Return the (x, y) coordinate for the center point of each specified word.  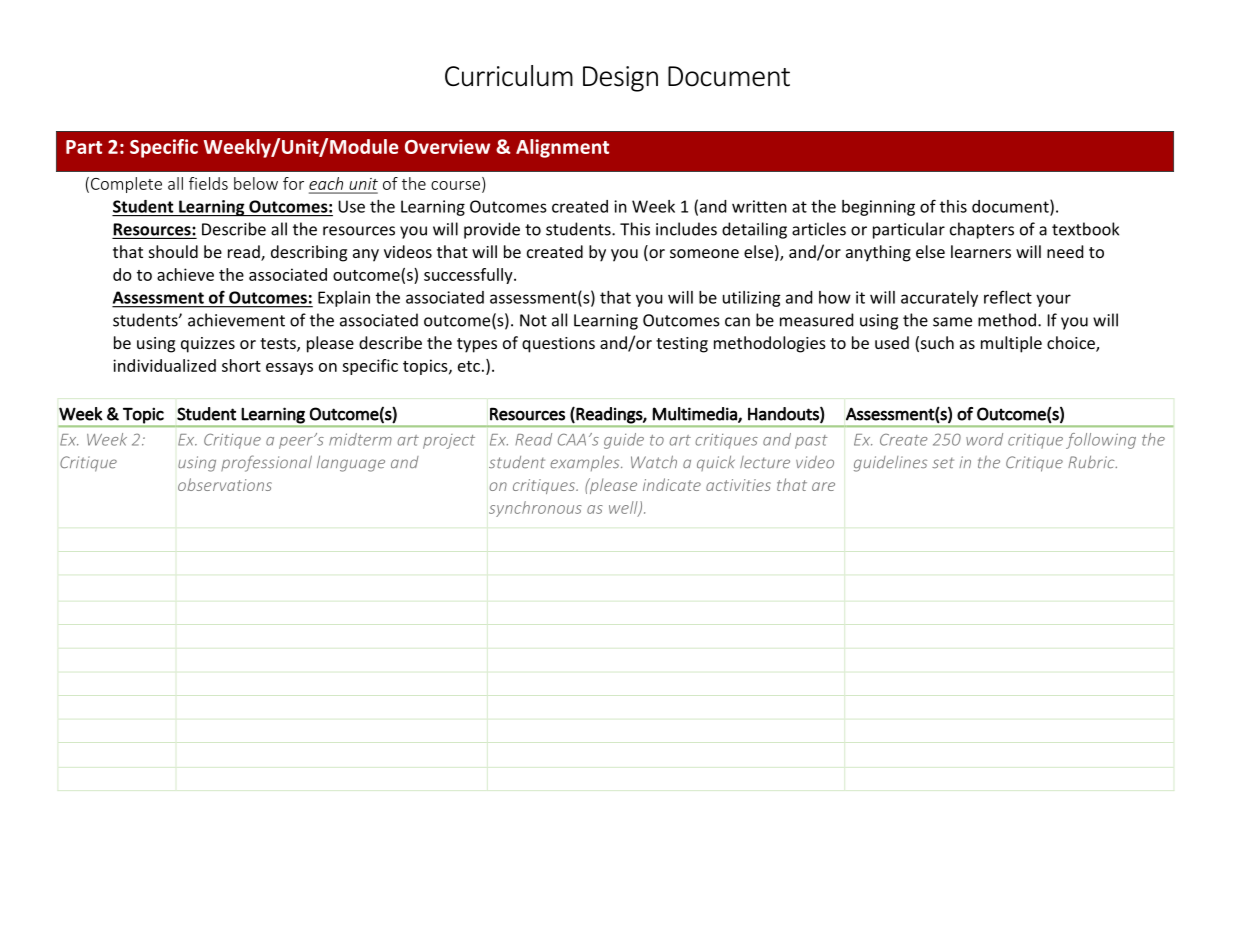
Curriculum (509, 76)
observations (225, 484)
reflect (1008, 297)
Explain (344, 299)
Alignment (562, 148)
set (943, 463)
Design (620, 79)
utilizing (752, 299)
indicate (672, 484)
